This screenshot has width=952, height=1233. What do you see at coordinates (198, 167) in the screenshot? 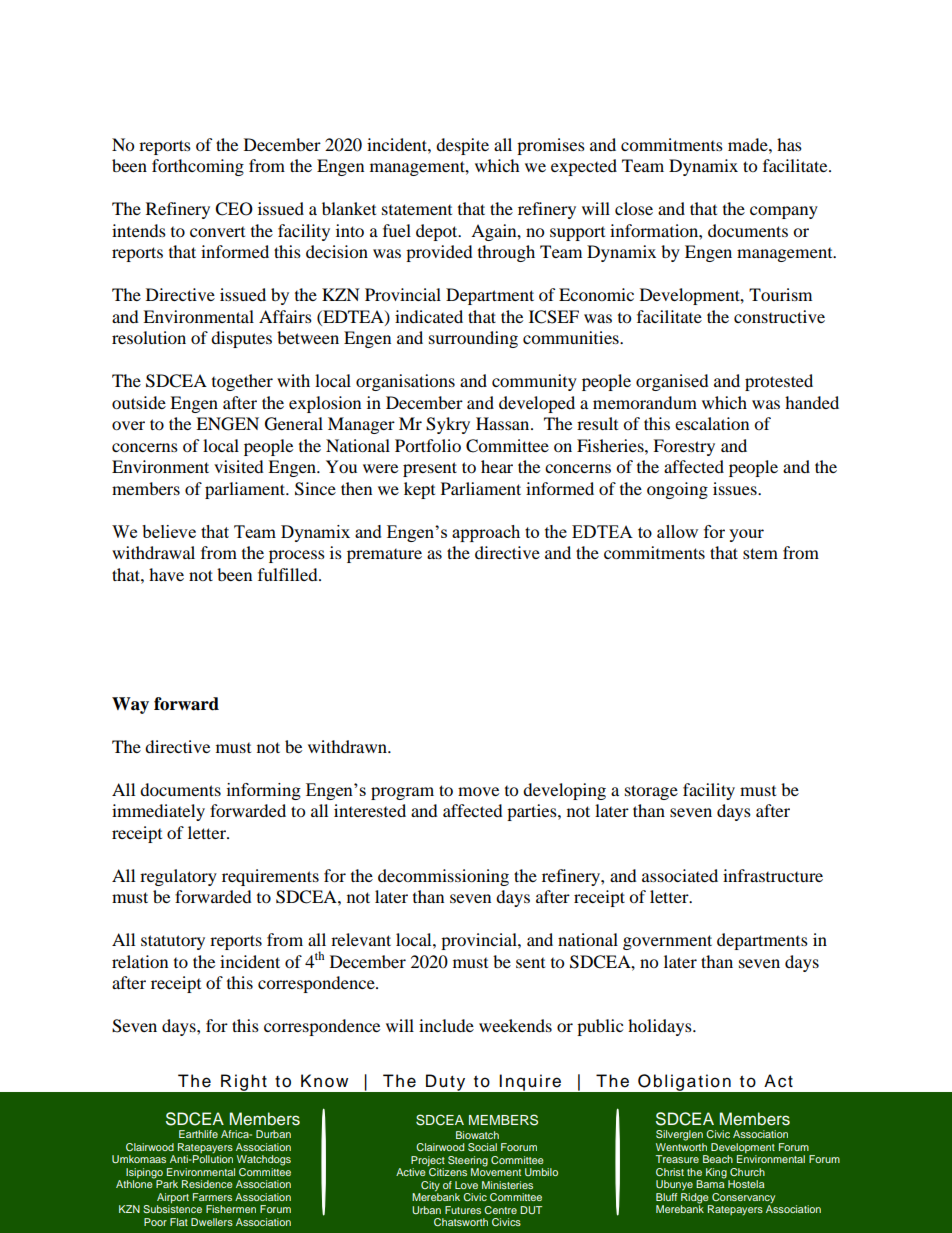
I see `forthcoming` at bounding box center [198, 167].
